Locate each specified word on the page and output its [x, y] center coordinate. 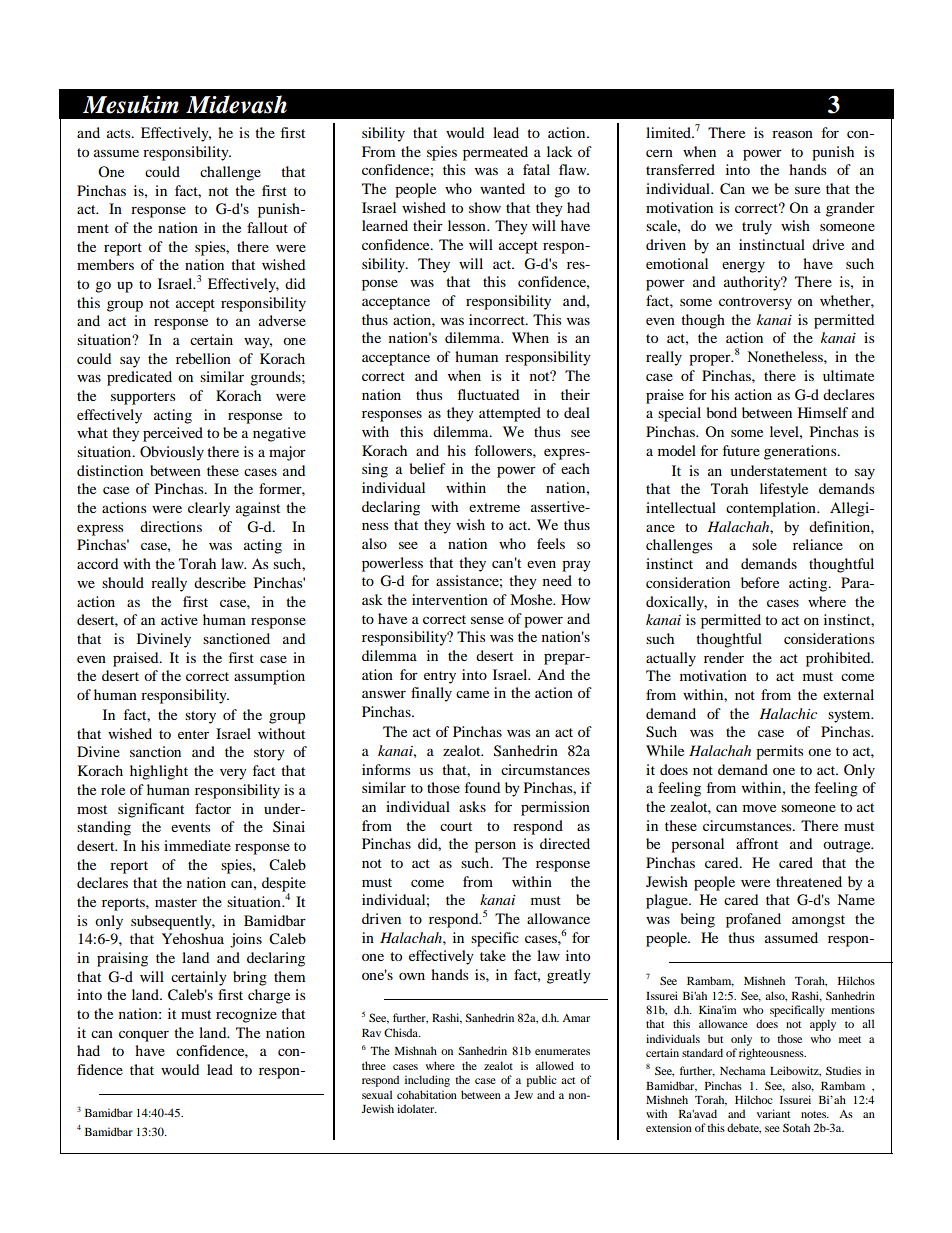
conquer [144, 1036]
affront [757, 843]
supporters [143, 398]
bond [722, 412]
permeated [495, 153]
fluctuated [488, 394]
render [724, 657]
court [456, 826]
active [179, 619]
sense [487, 620]
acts [120, 133]
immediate [197, 845]
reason [792, 134]
